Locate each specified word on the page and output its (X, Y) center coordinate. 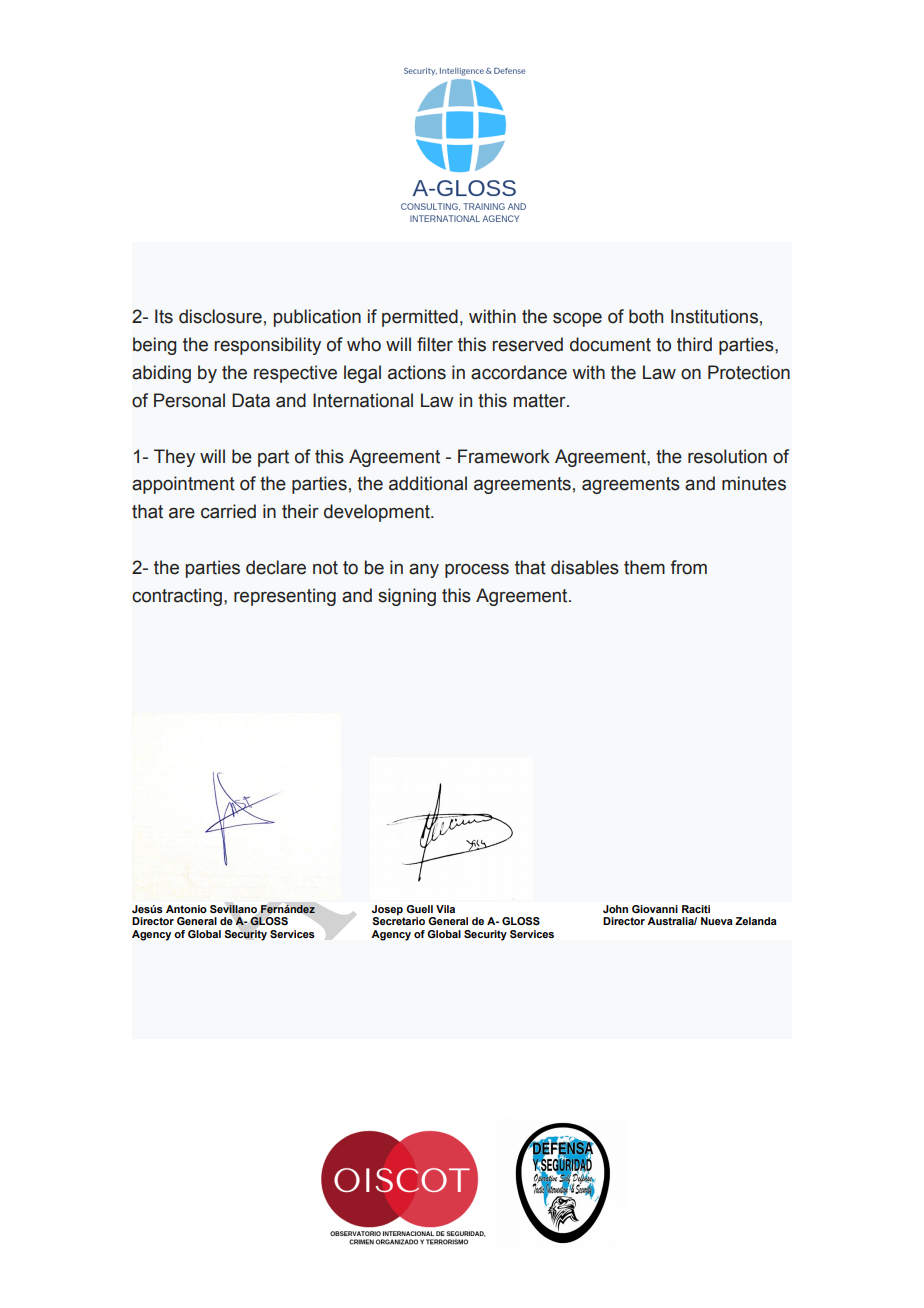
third (694, 344)
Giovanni (655, 909)
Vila (445, 909)
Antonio (186, 909)
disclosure (220, 316)
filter (435, 344)
